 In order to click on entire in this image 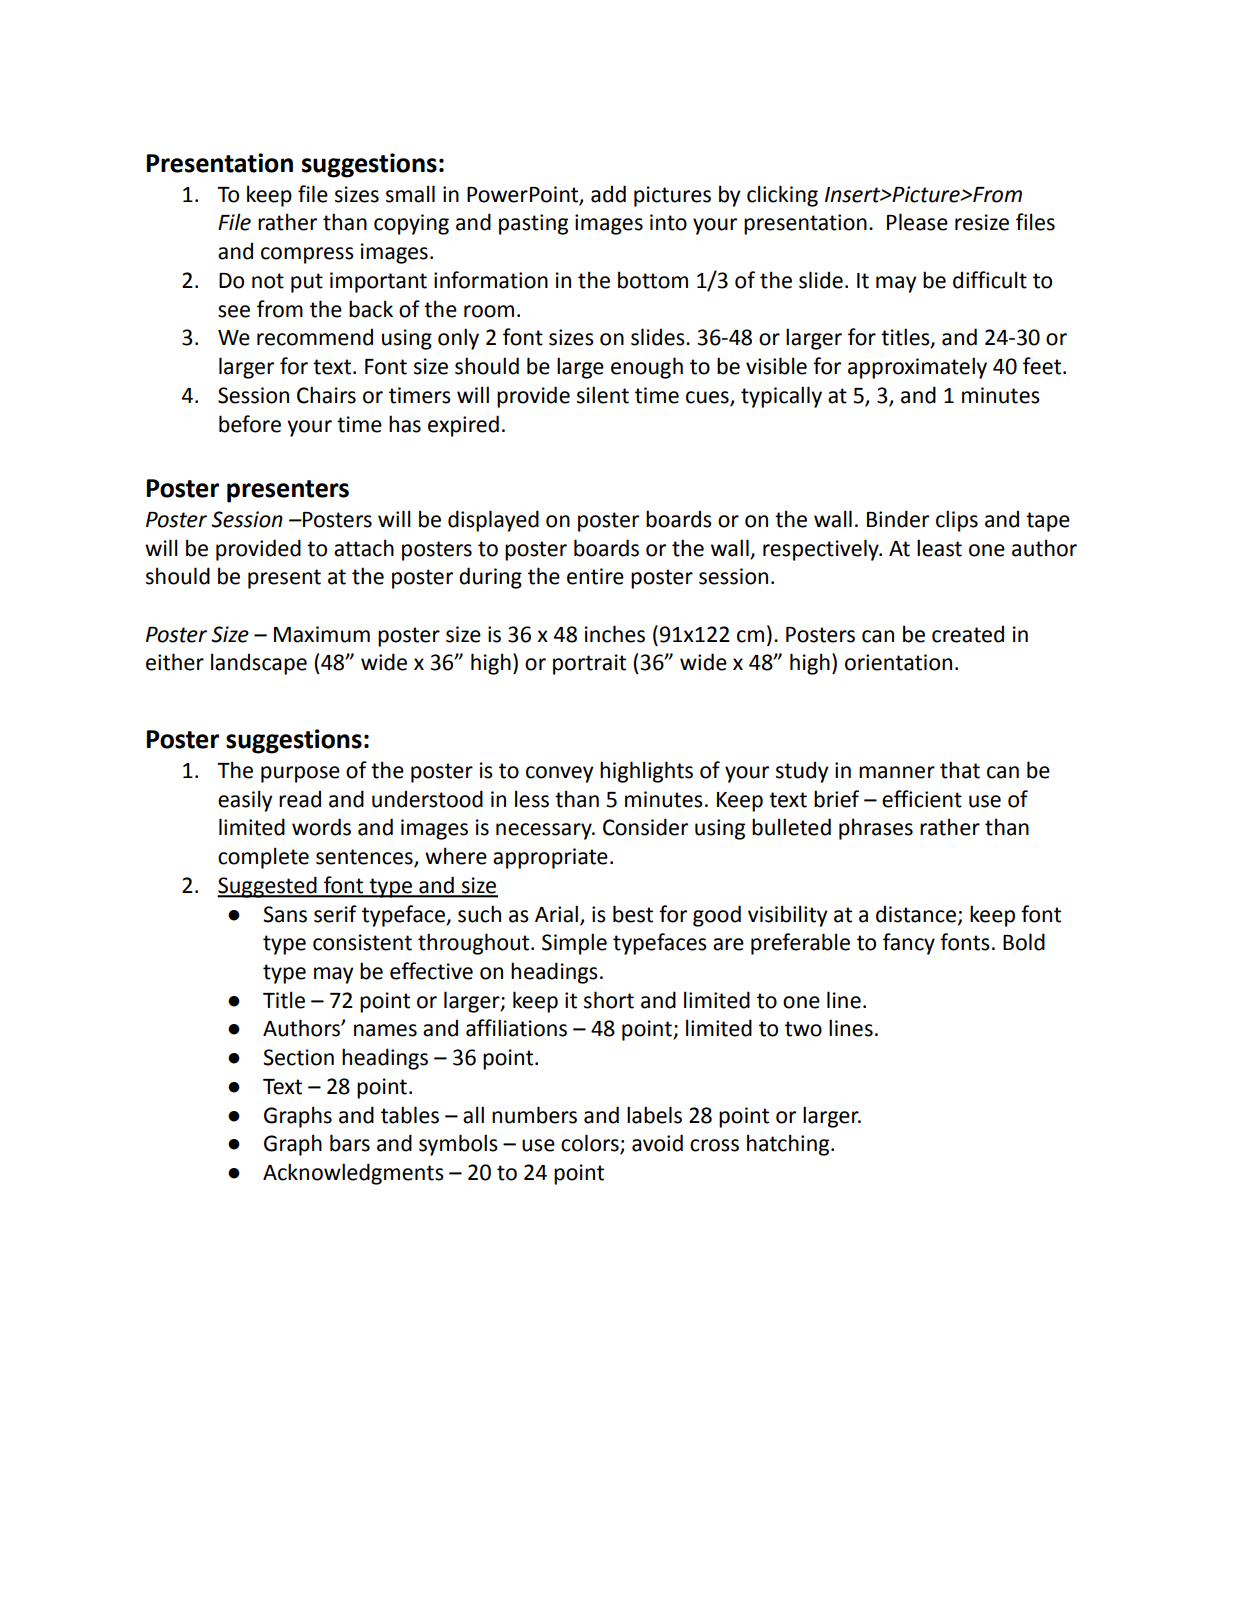, I will do `click(595, 576)`.
